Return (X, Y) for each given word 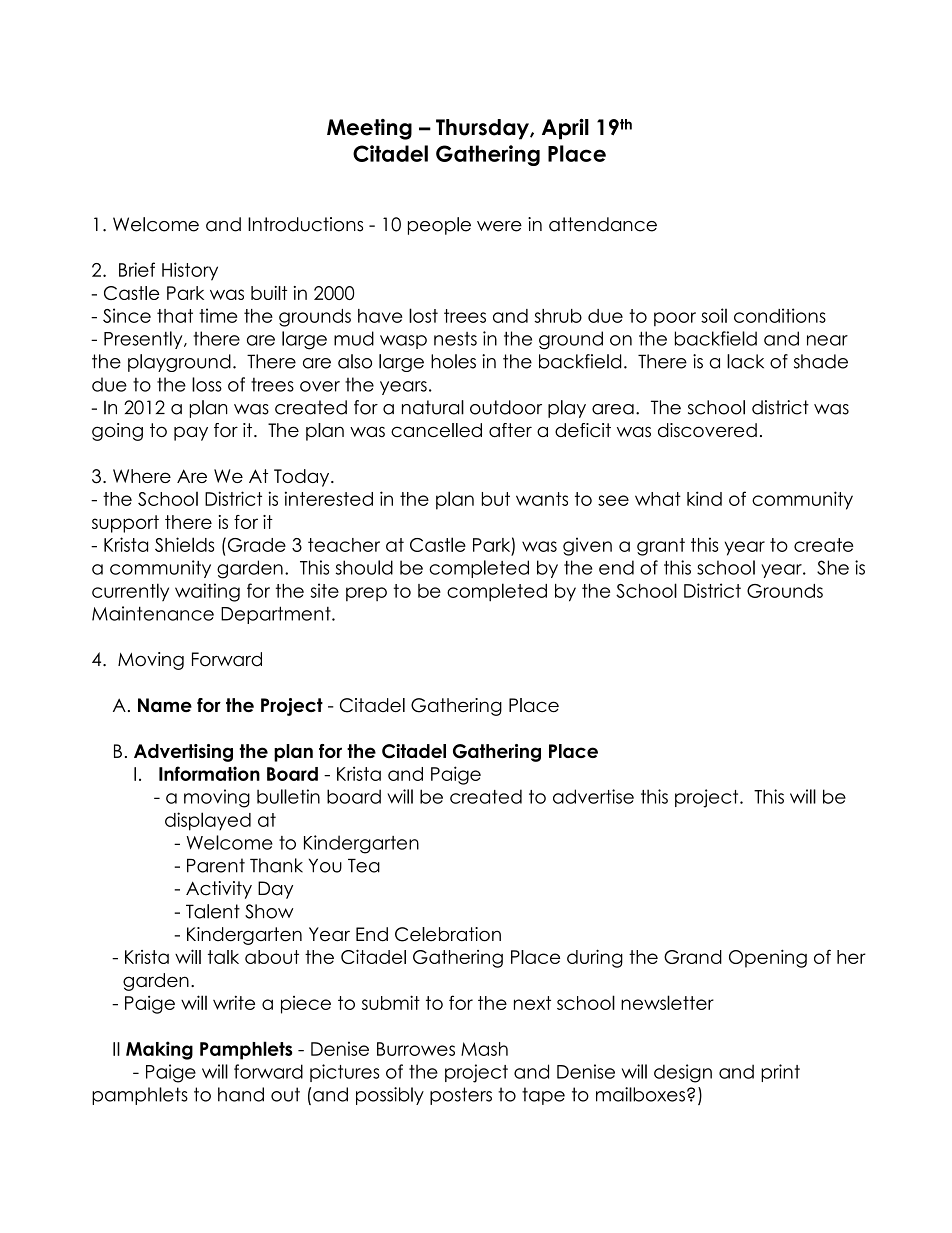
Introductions (305, 224)
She (833, 567)
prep (366, 594)
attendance (603, 224)
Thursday (483, 129)
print (780, 1073)
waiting (207, 592)
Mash (484, 1049)
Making (159, 1050)
